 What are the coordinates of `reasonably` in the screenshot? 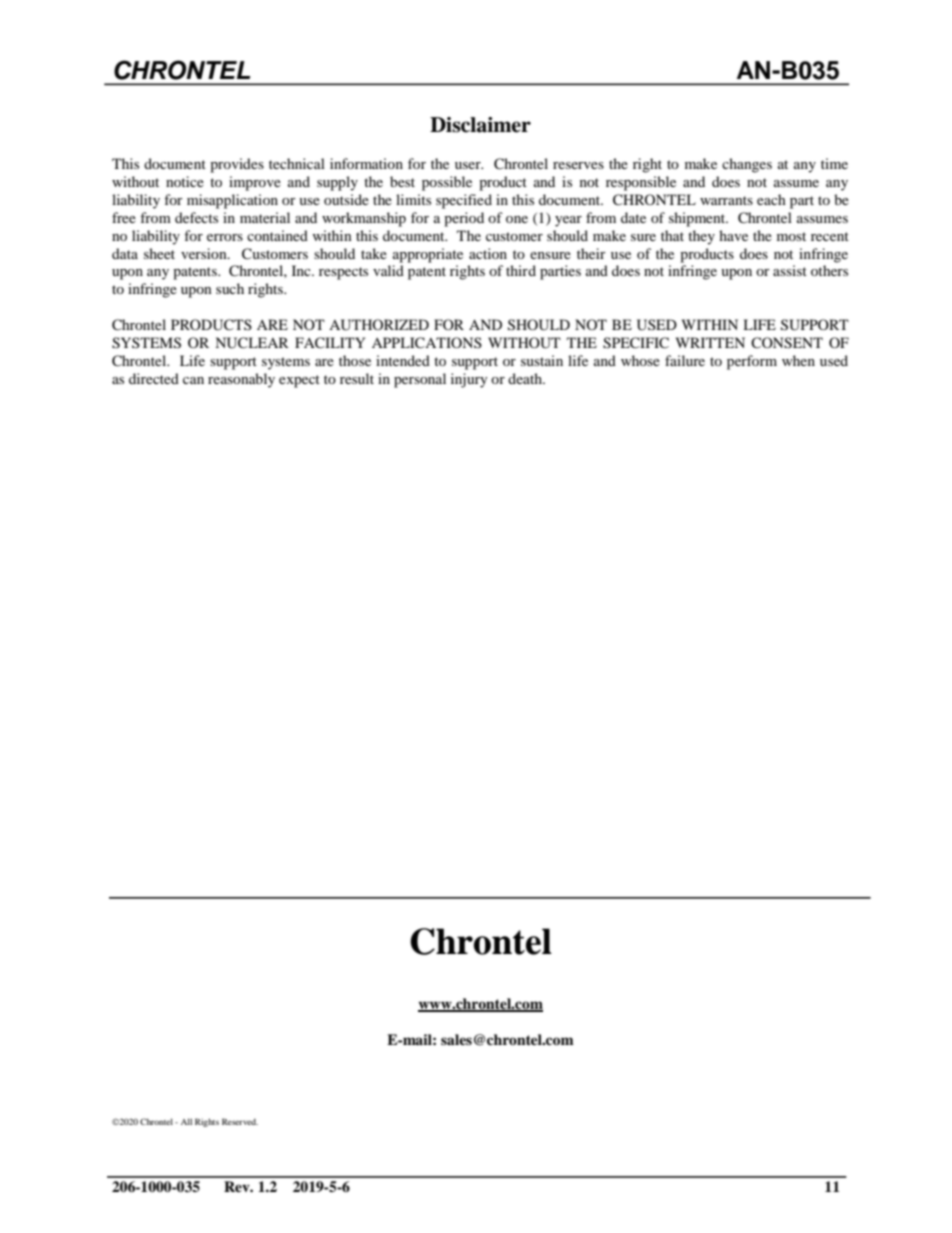 It's located at (241, 380).
